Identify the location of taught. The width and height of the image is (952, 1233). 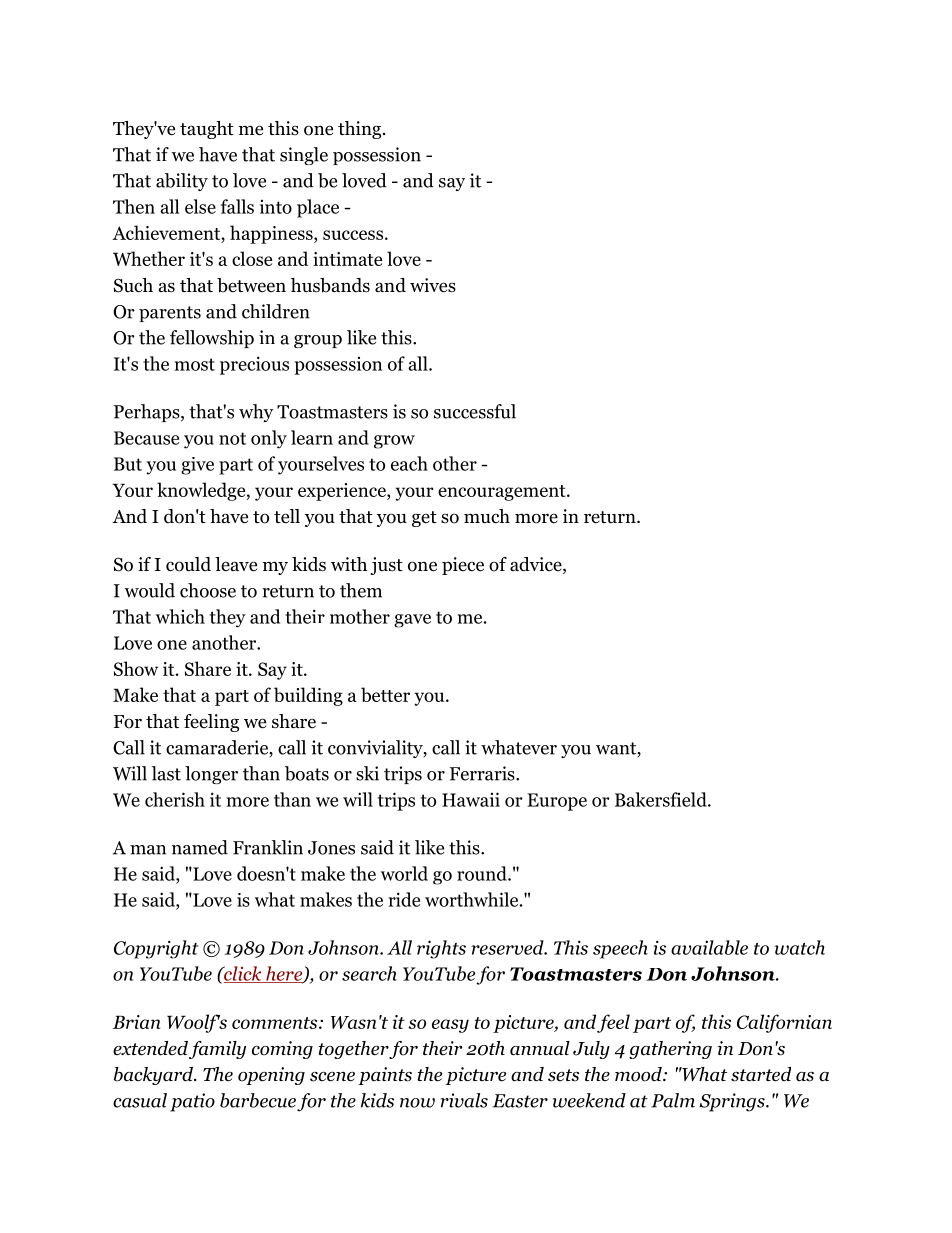
(207, 130).
